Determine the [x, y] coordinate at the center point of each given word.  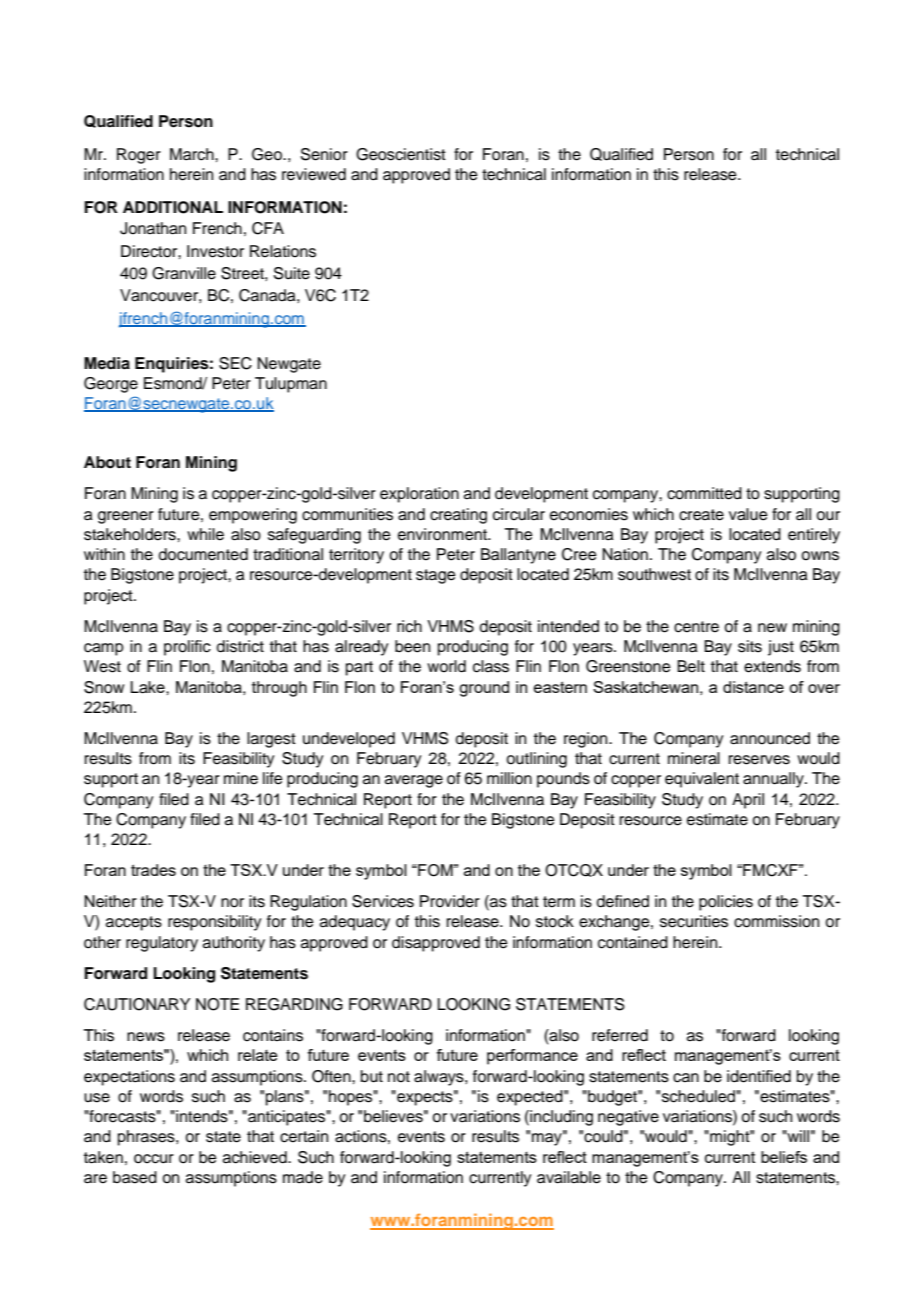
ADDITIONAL [173, 207]
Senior [324, 154]
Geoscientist [401, 154]
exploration [419, 495]
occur [154, 1159]
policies [726, 903]
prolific [187, 648]
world [446, 666]
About [107, 462]
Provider [450, 901]
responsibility [214, 923]
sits [750, 646]
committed [704, 493]
